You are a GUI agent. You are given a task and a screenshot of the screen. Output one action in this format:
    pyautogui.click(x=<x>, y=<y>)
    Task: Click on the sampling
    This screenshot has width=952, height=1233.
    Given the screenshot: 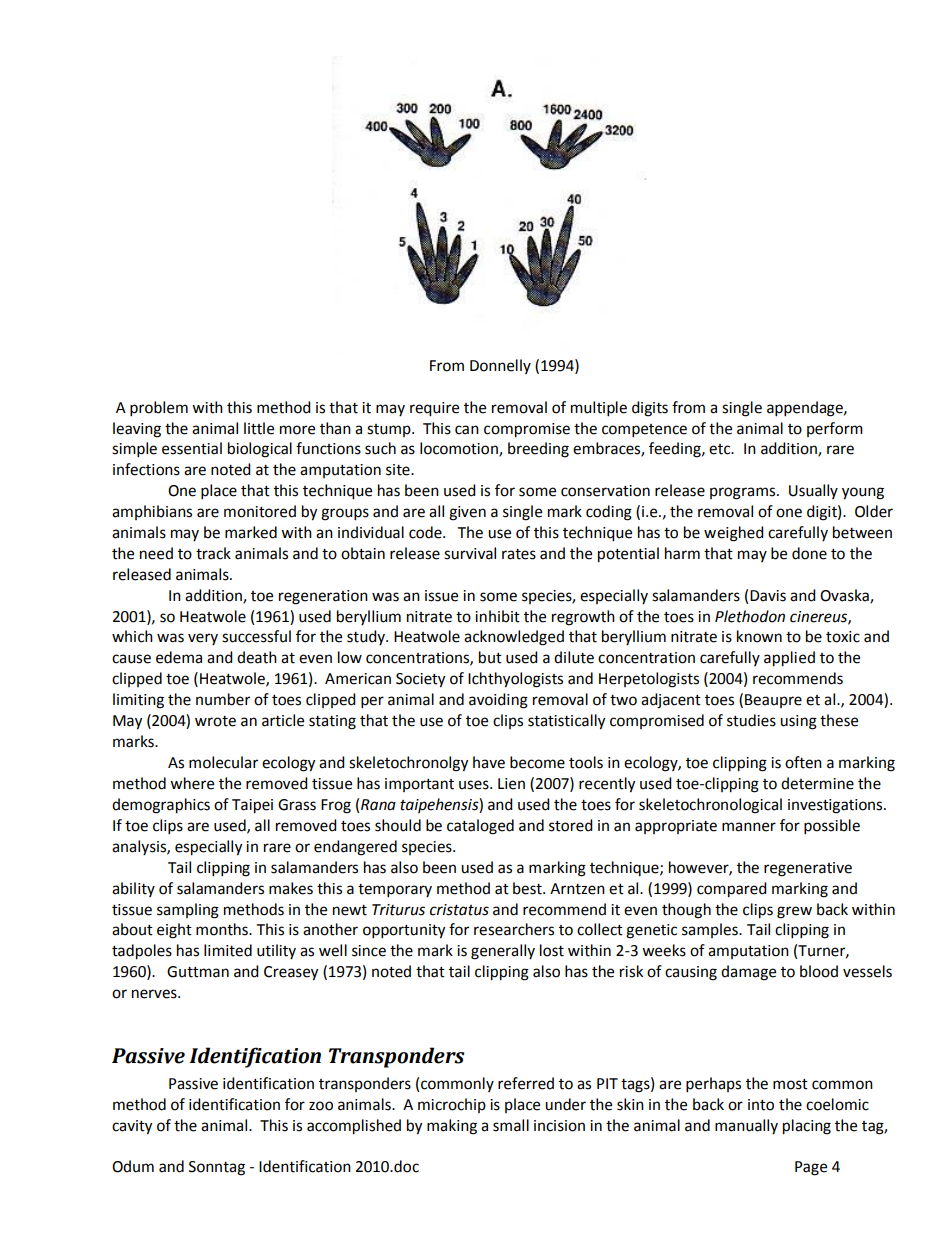 What is the action you would take?
    pyautogui.click(x=188, y=911)
